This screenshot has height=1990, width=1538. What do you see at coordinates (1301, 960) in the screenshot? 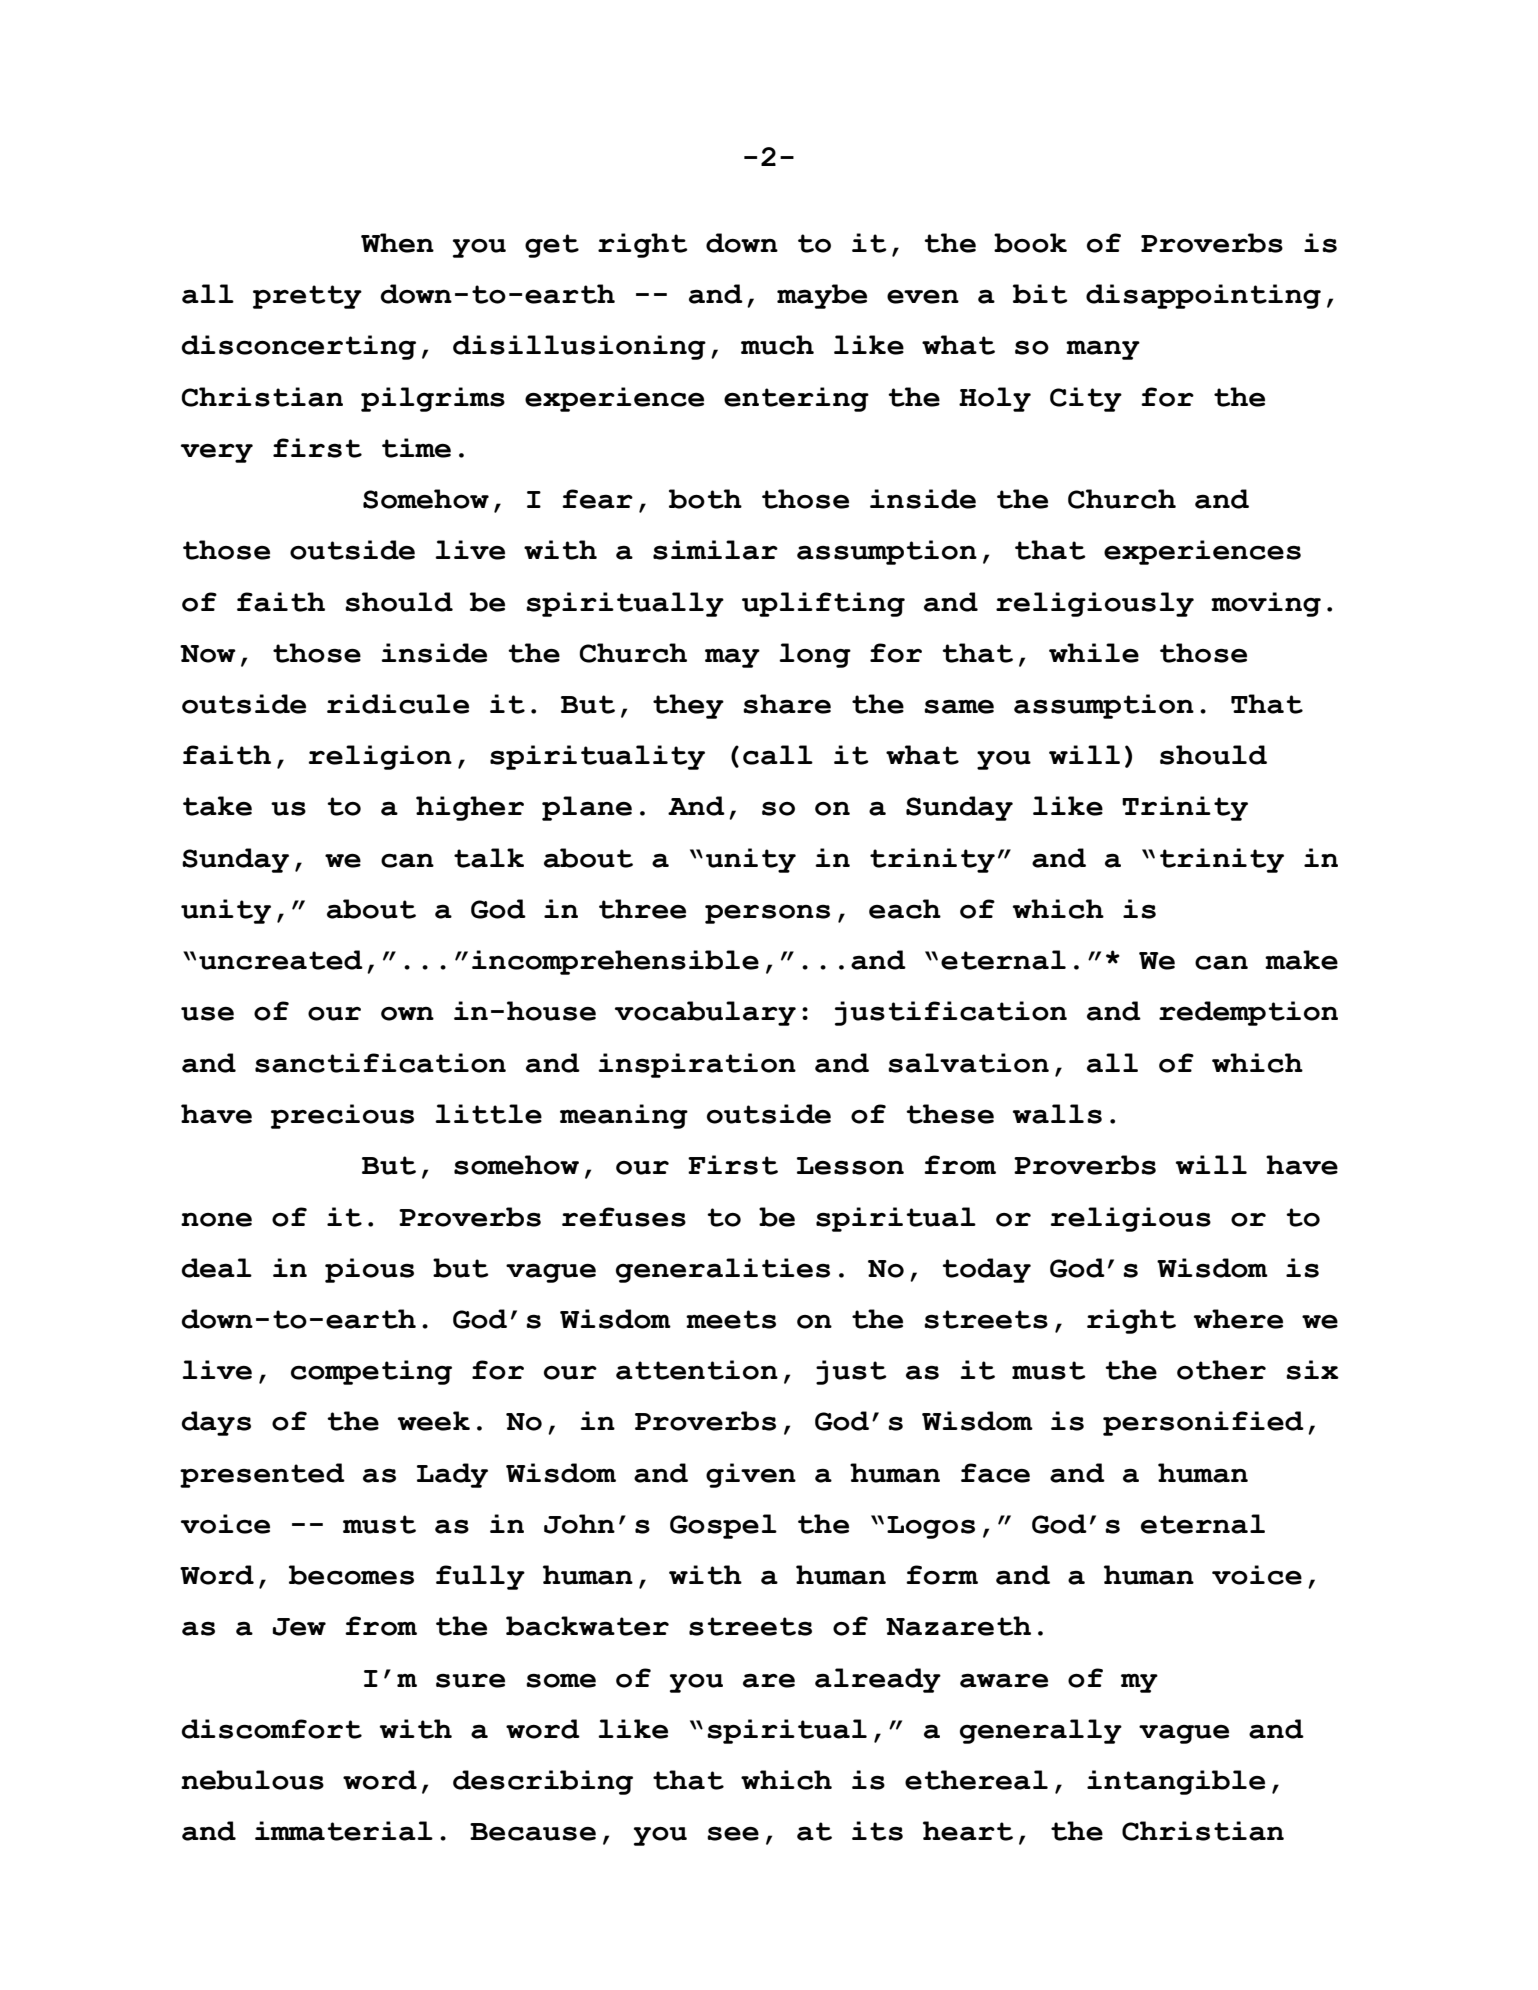
I see `make` at bounding box center [1301, 960].
